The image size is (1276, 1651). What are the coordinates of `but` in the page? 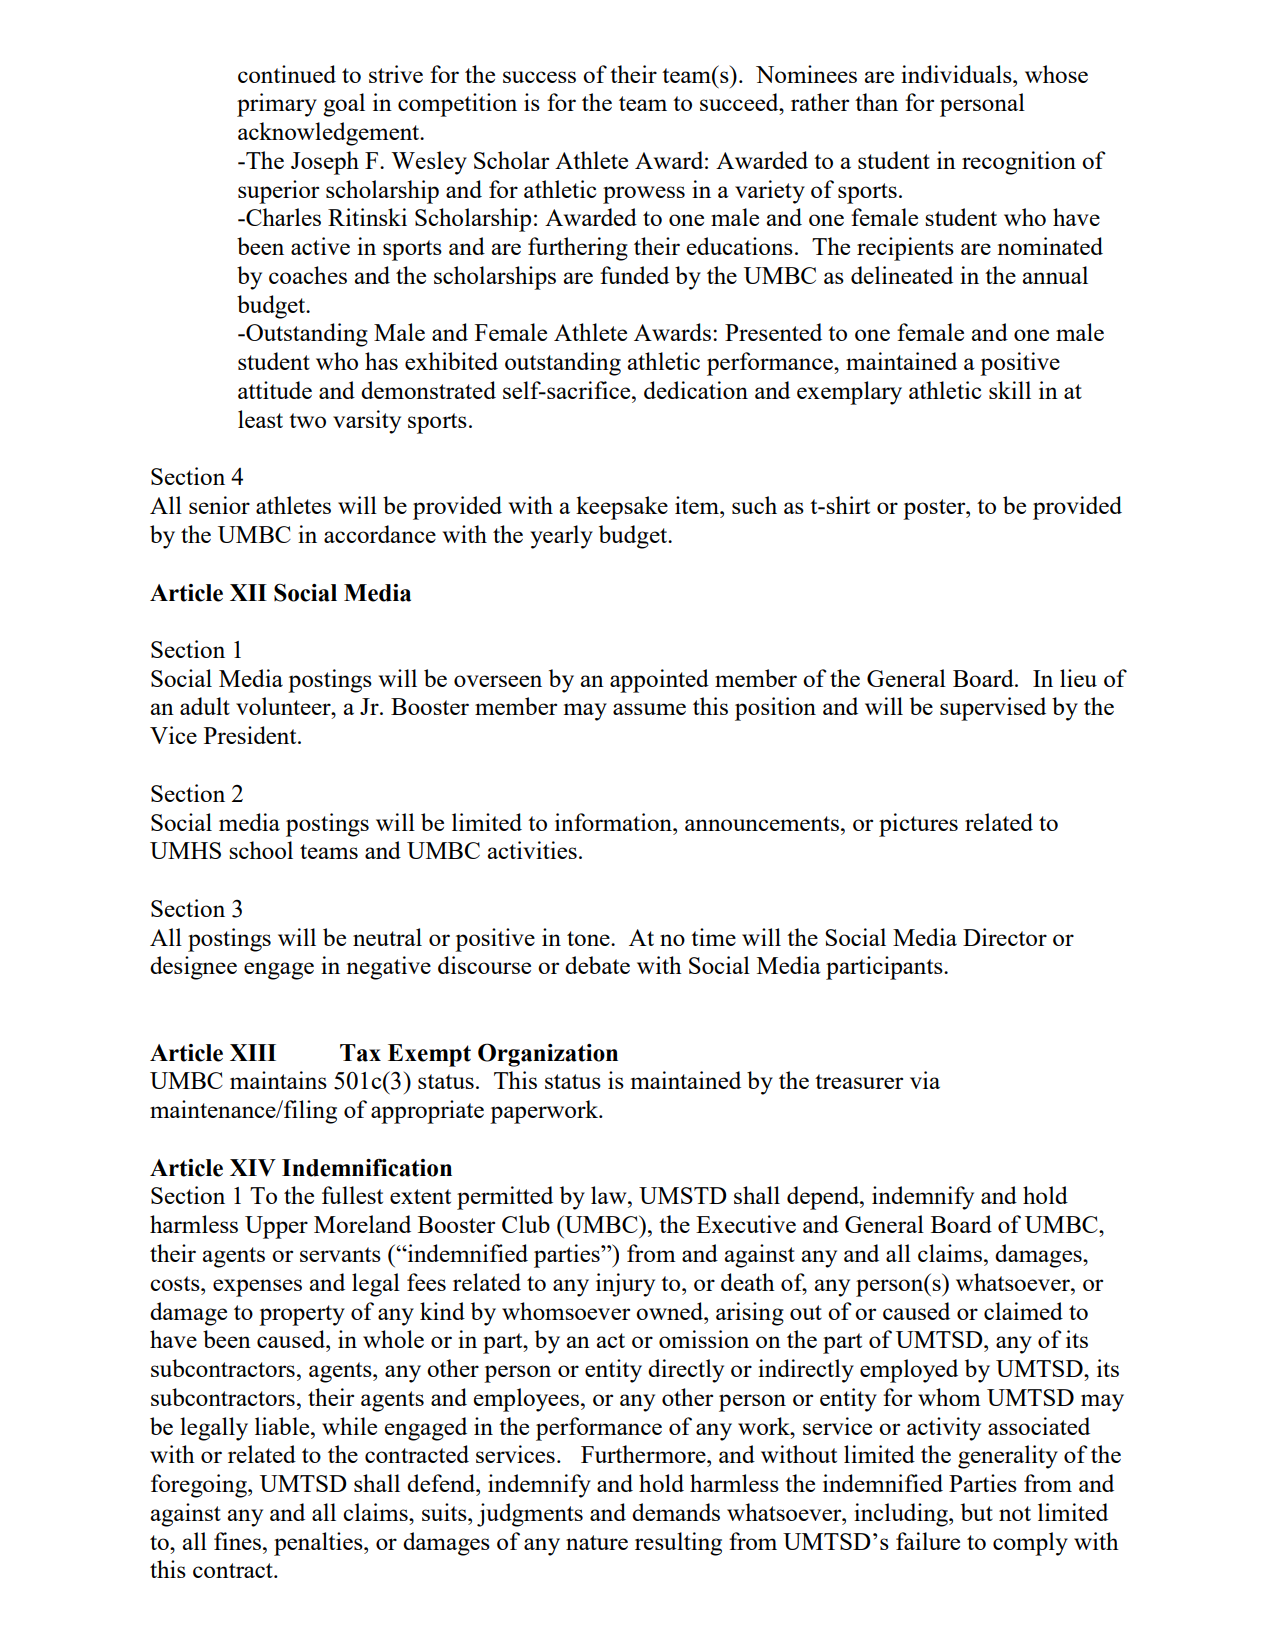 It's located at (977, 1512).
